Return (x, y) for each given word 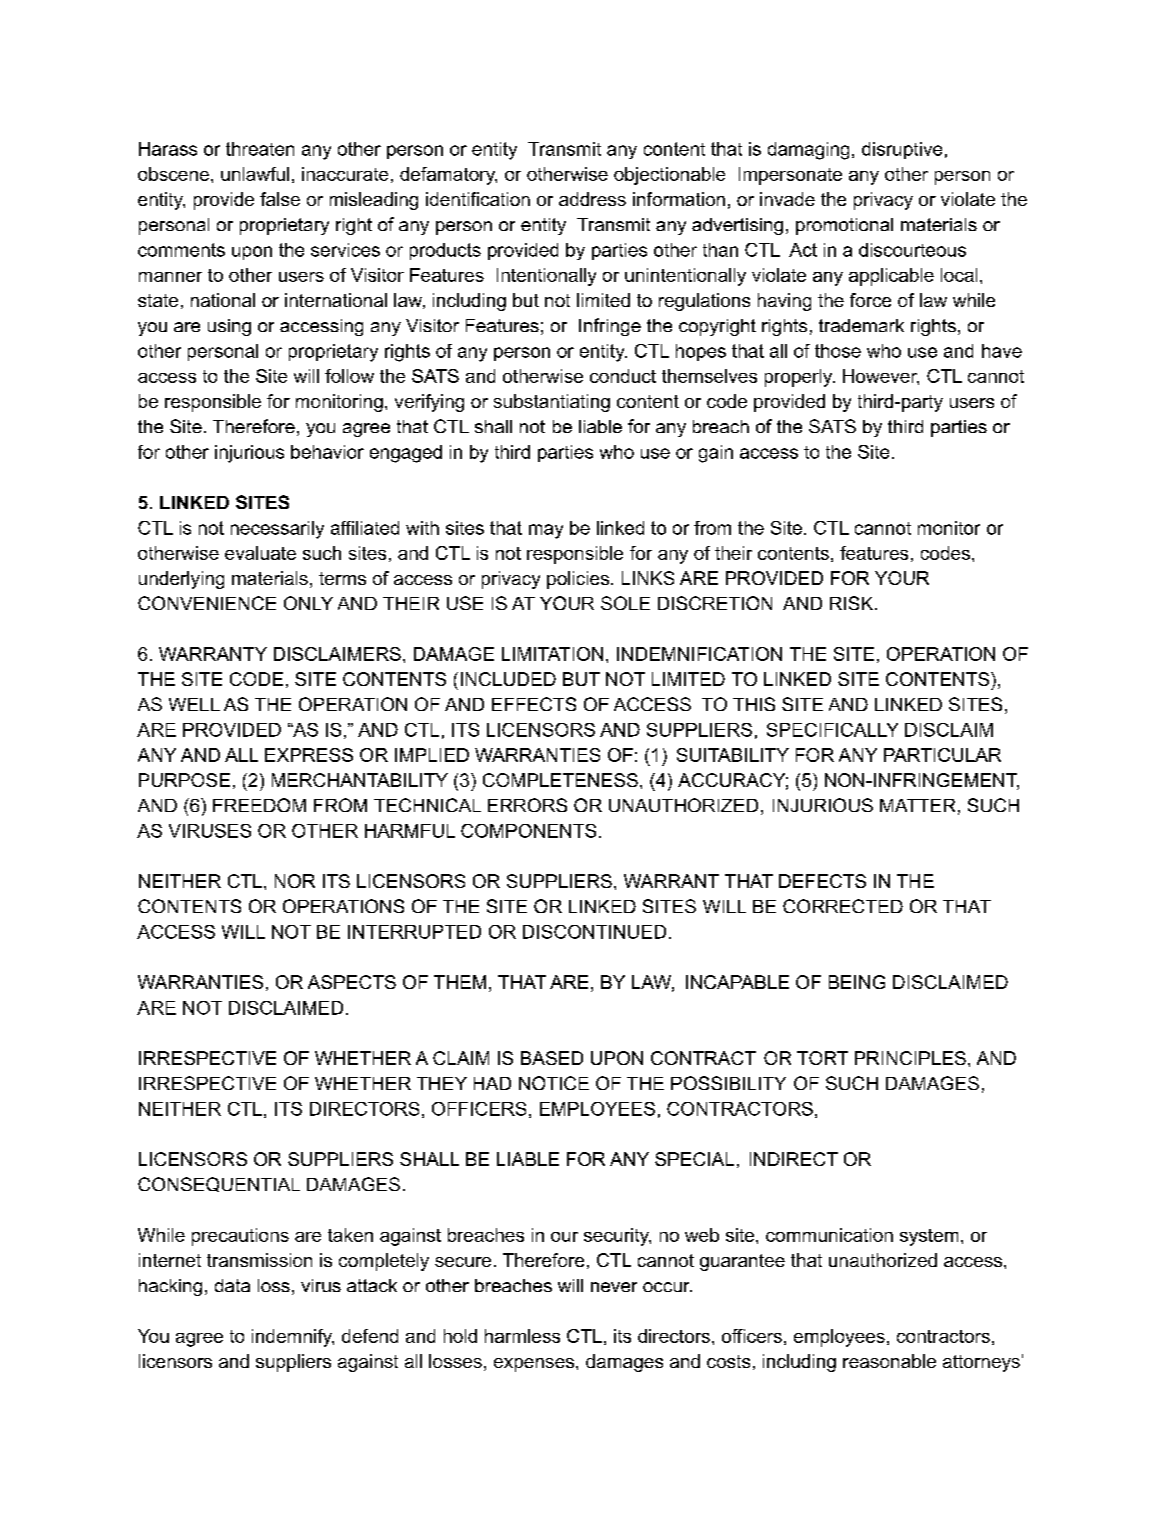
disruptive (902, 150)
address (592, 199)
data (232, 1285)
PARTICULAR (942, 755)
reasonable (889, 1361)
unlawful (255, 174)
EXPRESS (309, 755)
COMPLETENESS (560, 780)
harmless (522, 1336)
